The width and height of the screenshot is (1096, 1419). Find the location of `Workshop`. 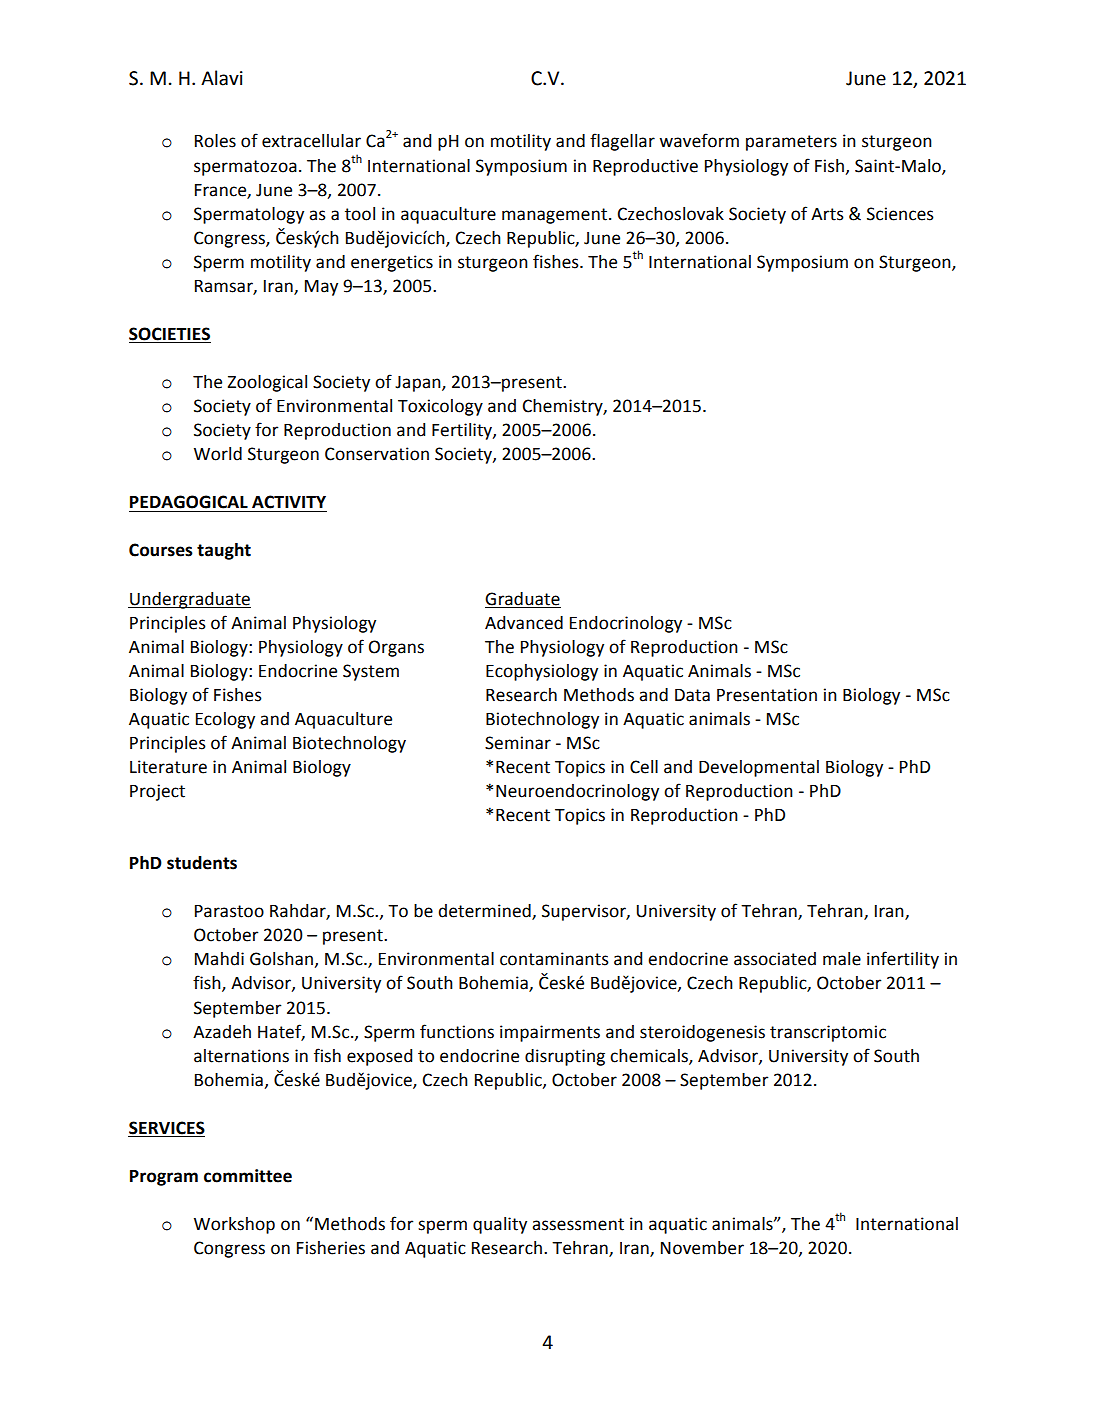

Workshop is located at coordinates (234, 1225).
